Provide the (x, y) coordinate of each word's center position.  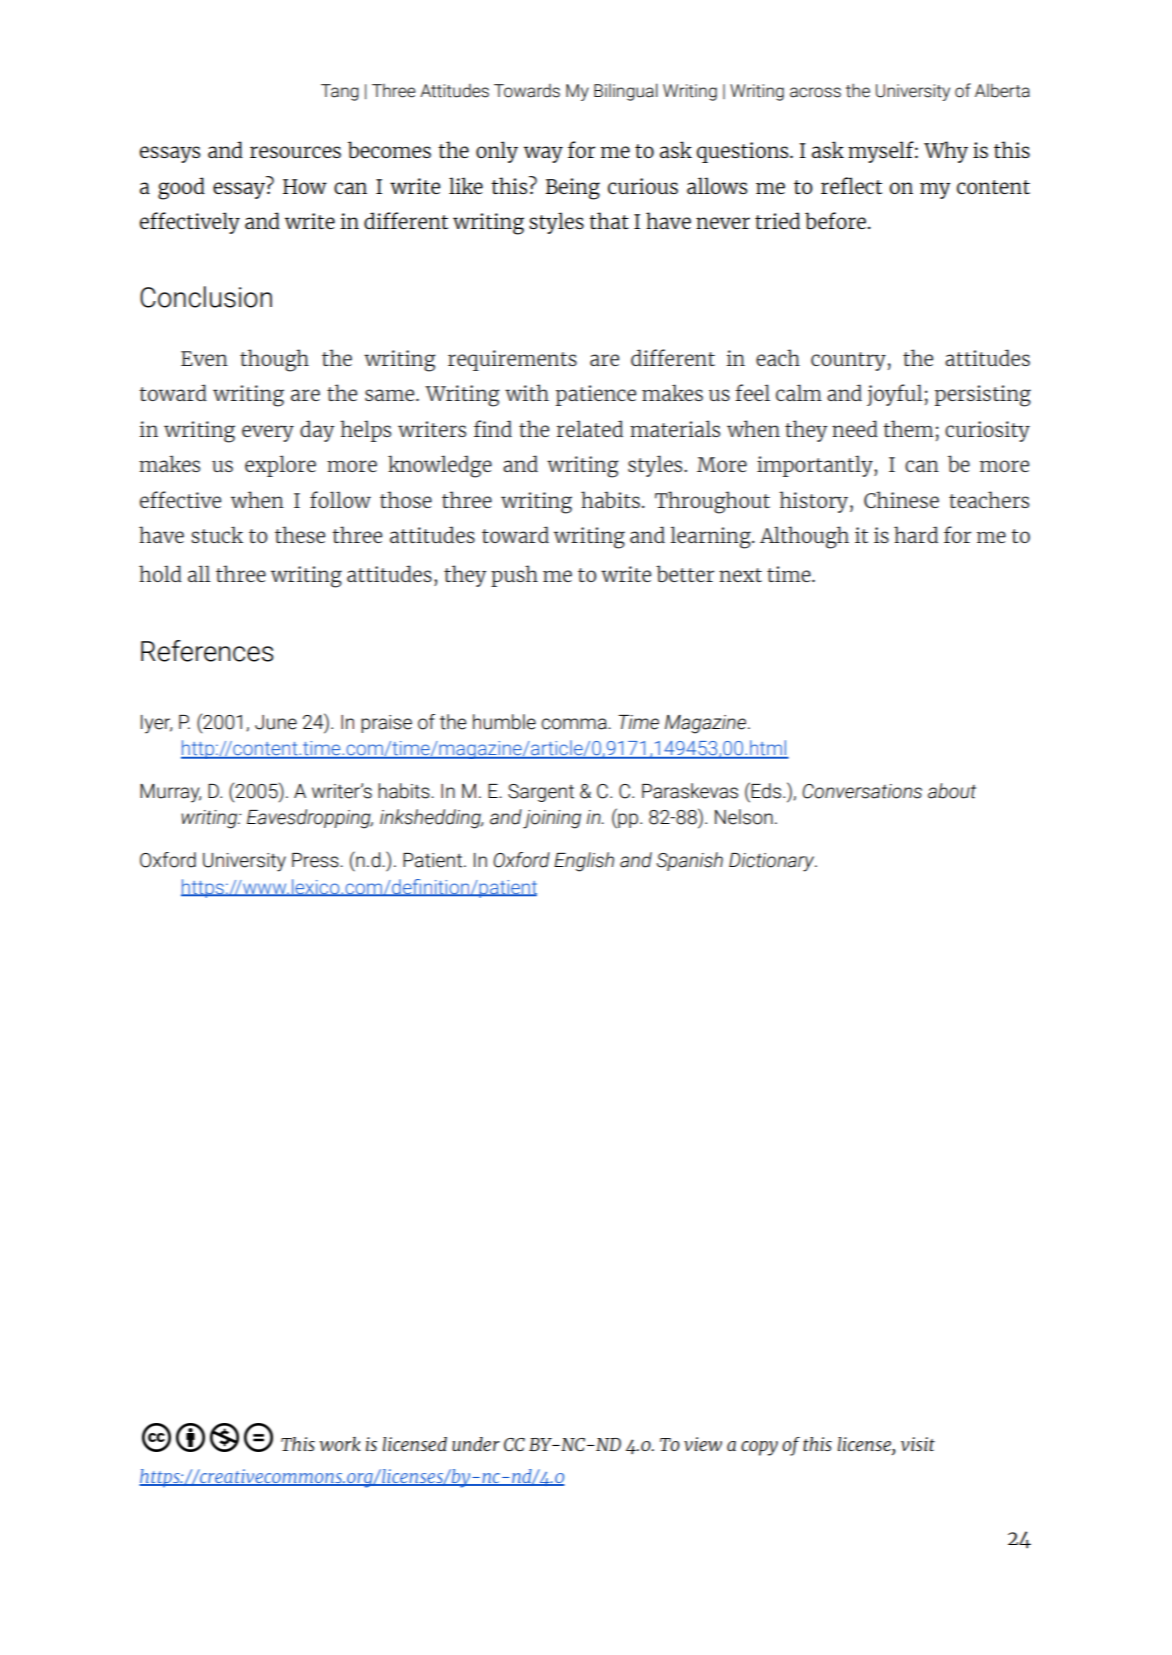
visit (918, 1444)
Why (946, 152)
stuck (217, 534)
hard (916, 534)
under (476, 1444)
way (543, 154)
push (514, 576)
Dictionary (773, 862)
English (584, 862)
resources (295, 152)
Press (316, 860)
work (340, 1444)
